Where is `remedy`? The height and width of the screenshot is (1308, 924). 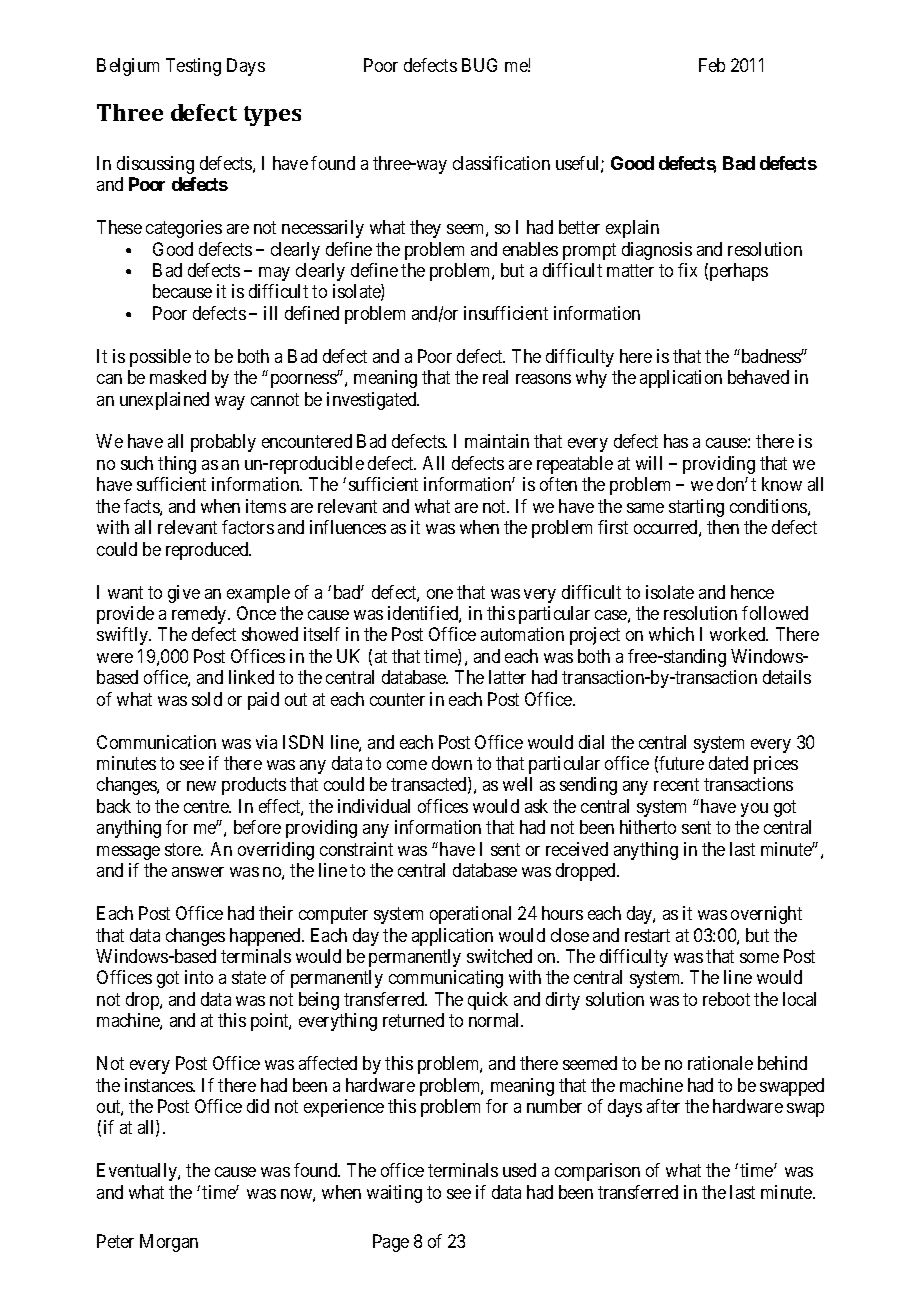 remedy is located at coordinates (200, 615).
